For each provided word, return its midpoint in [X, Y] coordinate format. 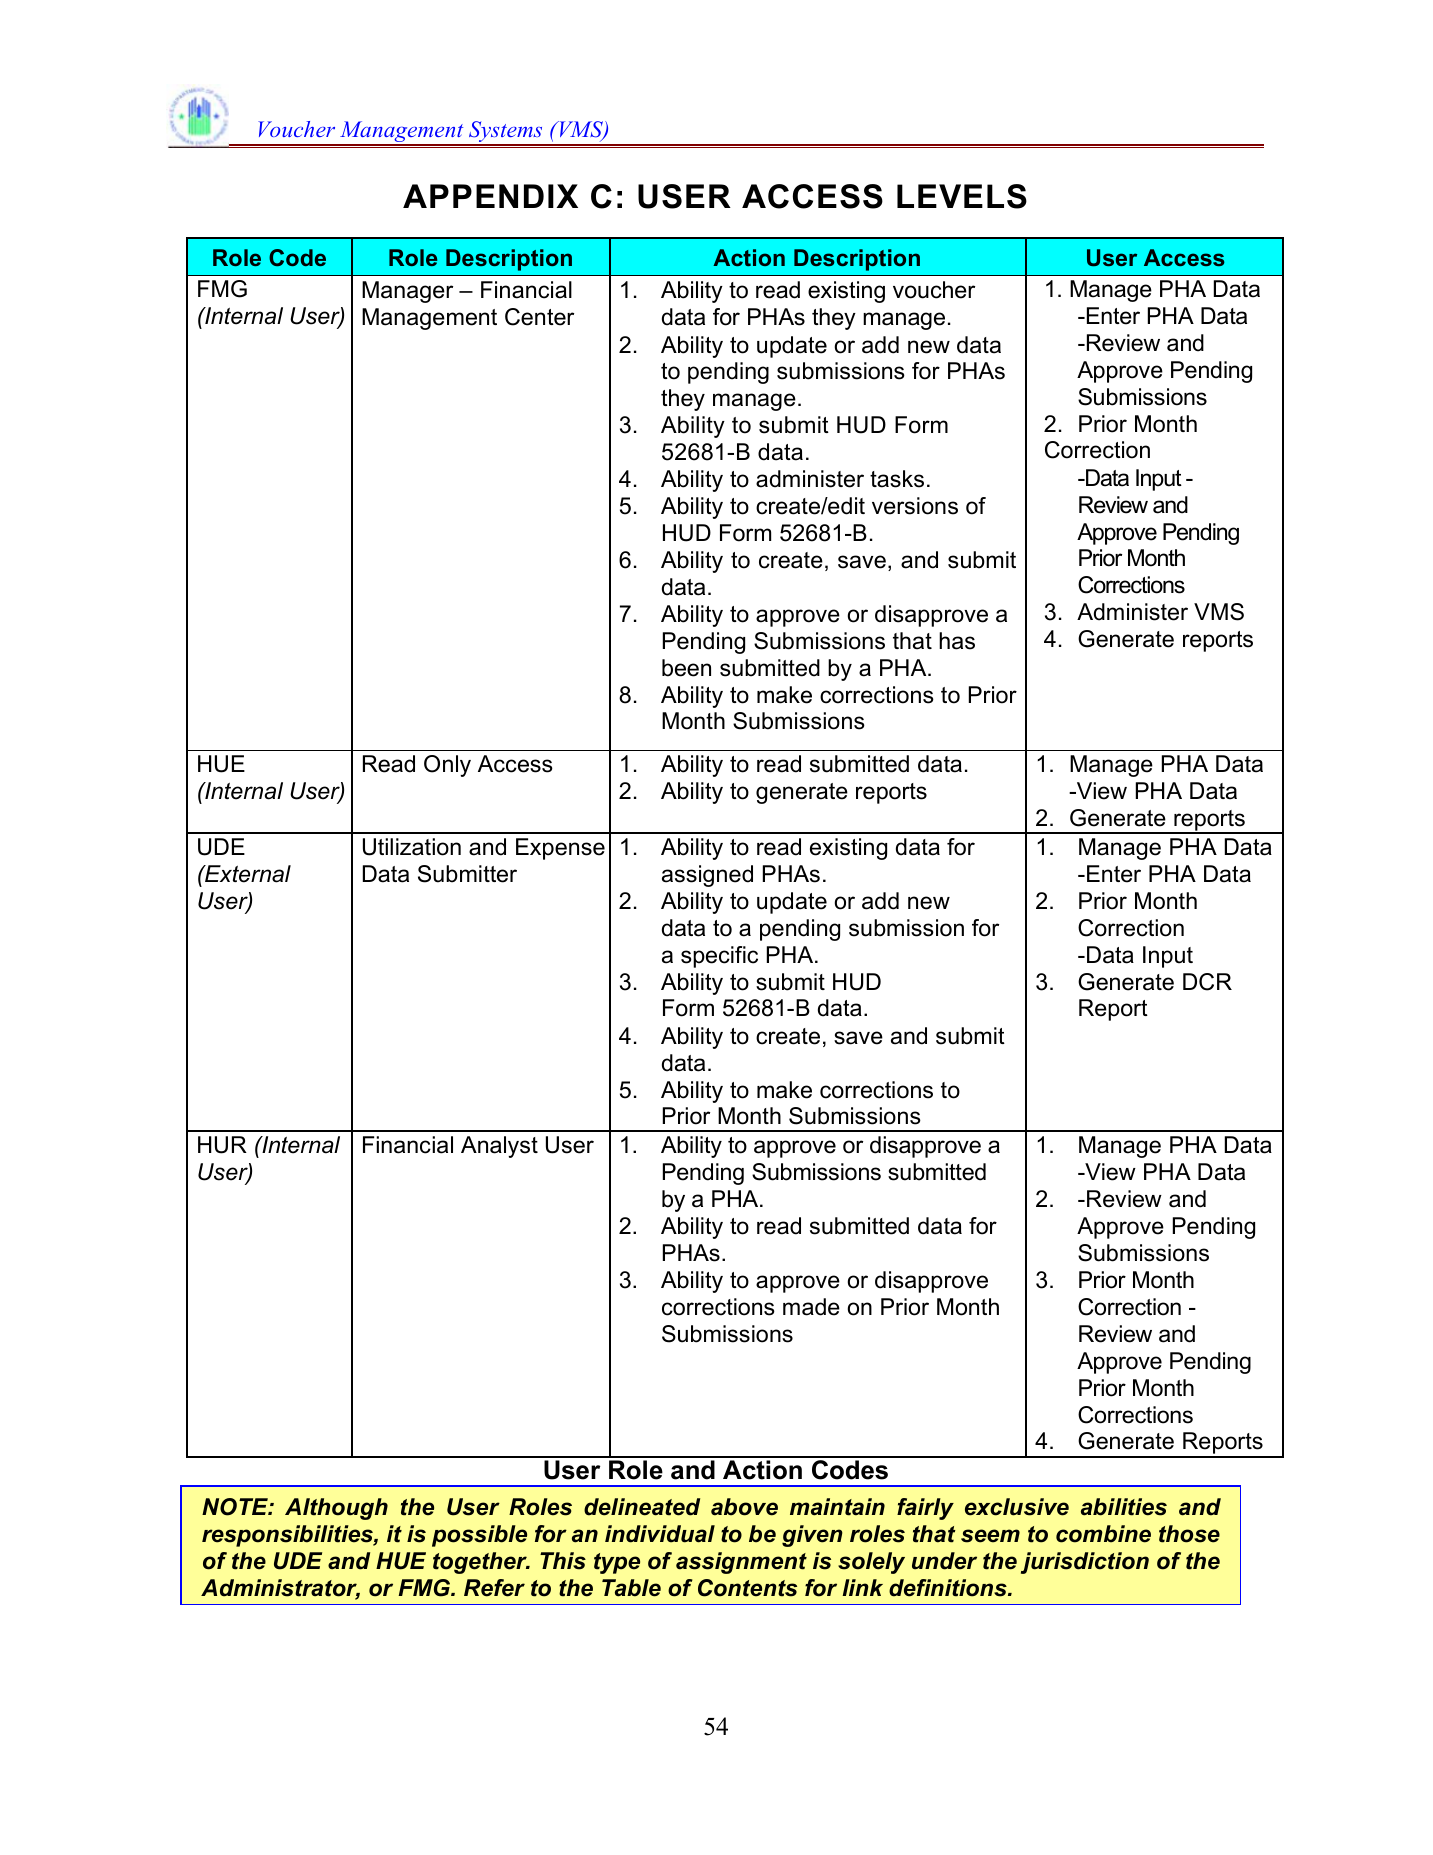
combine [1103, 1534]
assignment [741, 1563]
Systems [506, 133]
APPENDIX [490, 196]
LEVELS [962, 196]
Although [336, 1509]
